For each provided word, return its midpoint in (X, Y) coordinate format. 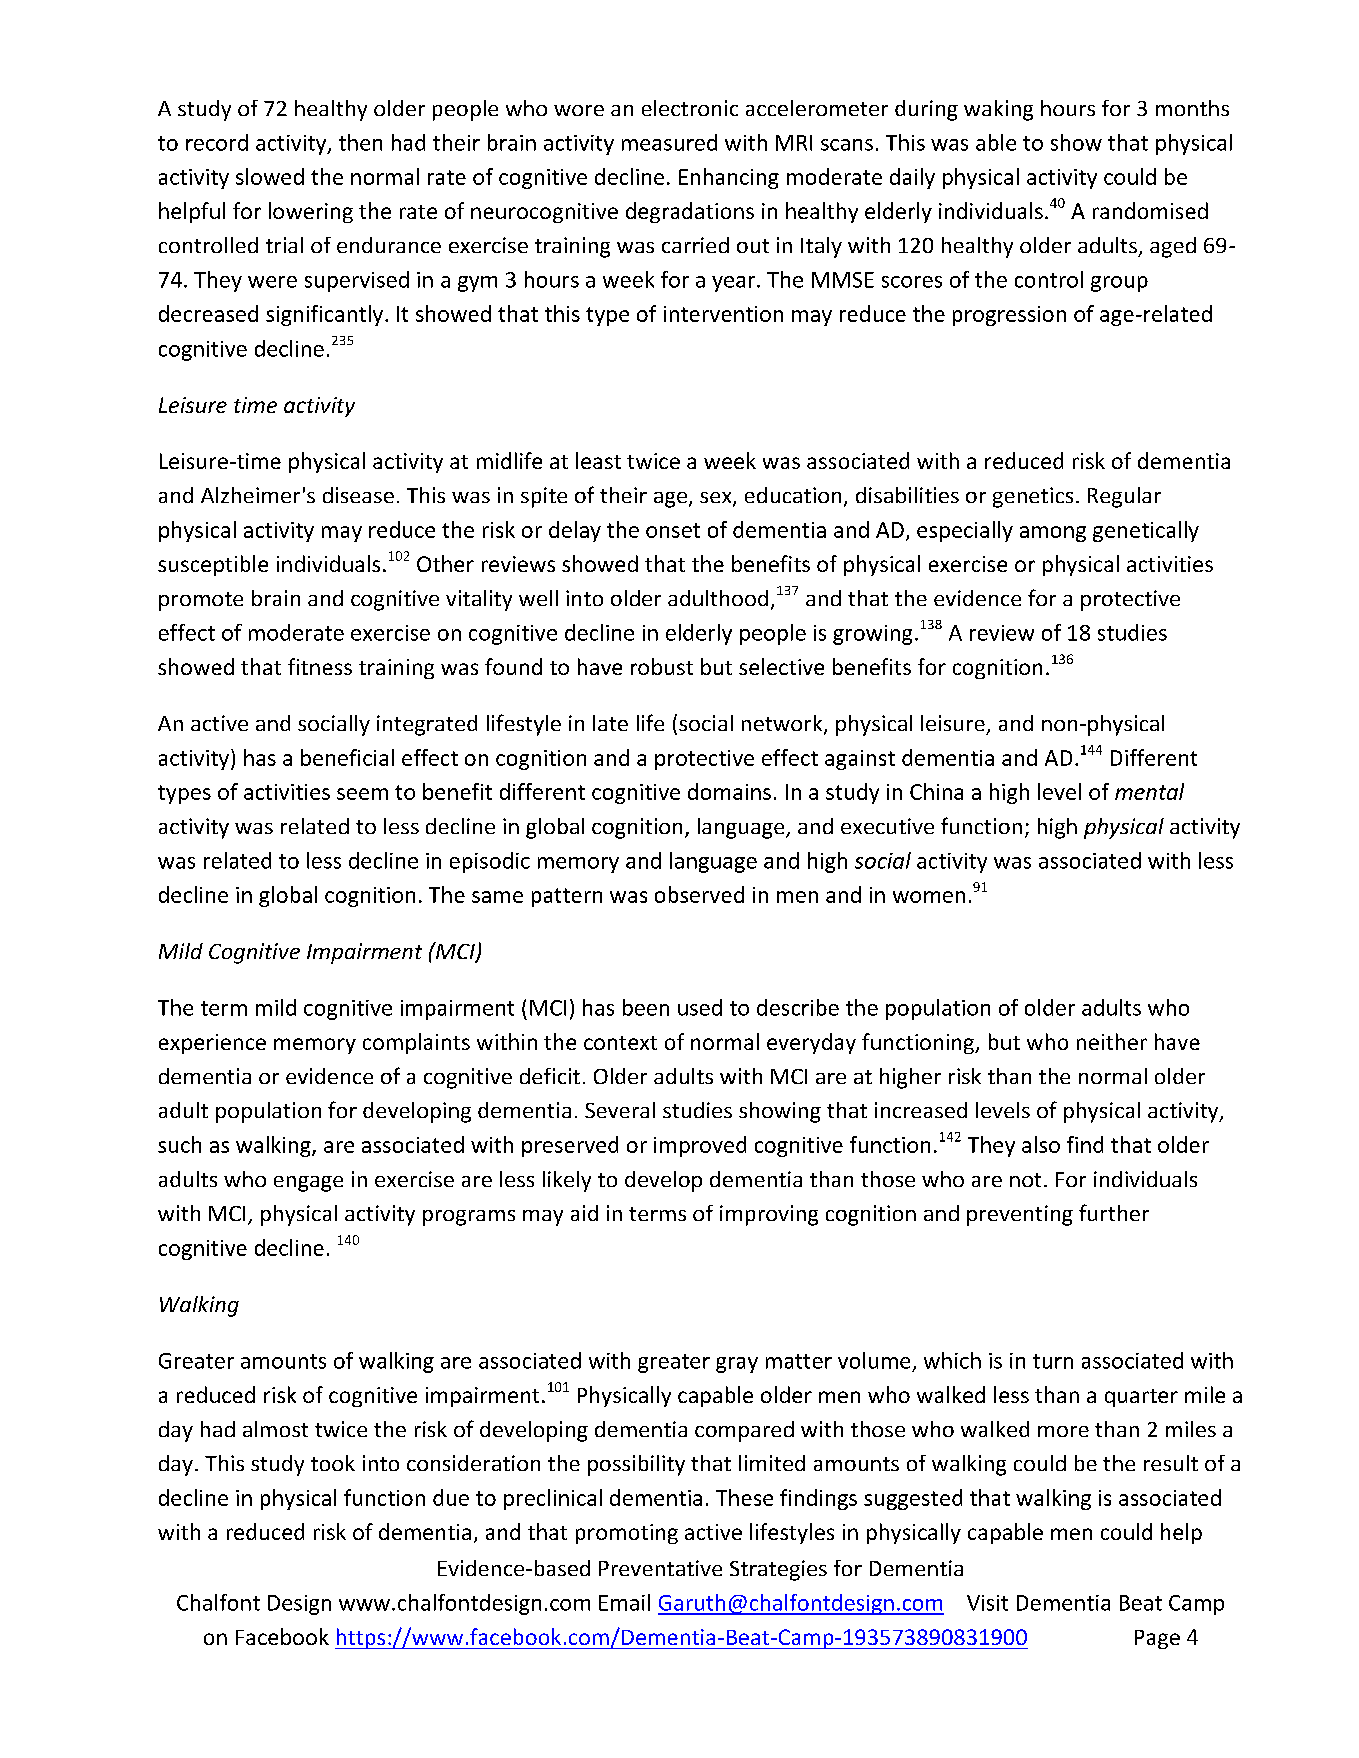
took (333, 1463)
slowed (270, 176)
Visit (987, 1603)
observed (699, 894)
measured (669, 142)
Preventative (660, 1568)
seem (362, 794)
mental (1149, 791)
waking (998, 110)
